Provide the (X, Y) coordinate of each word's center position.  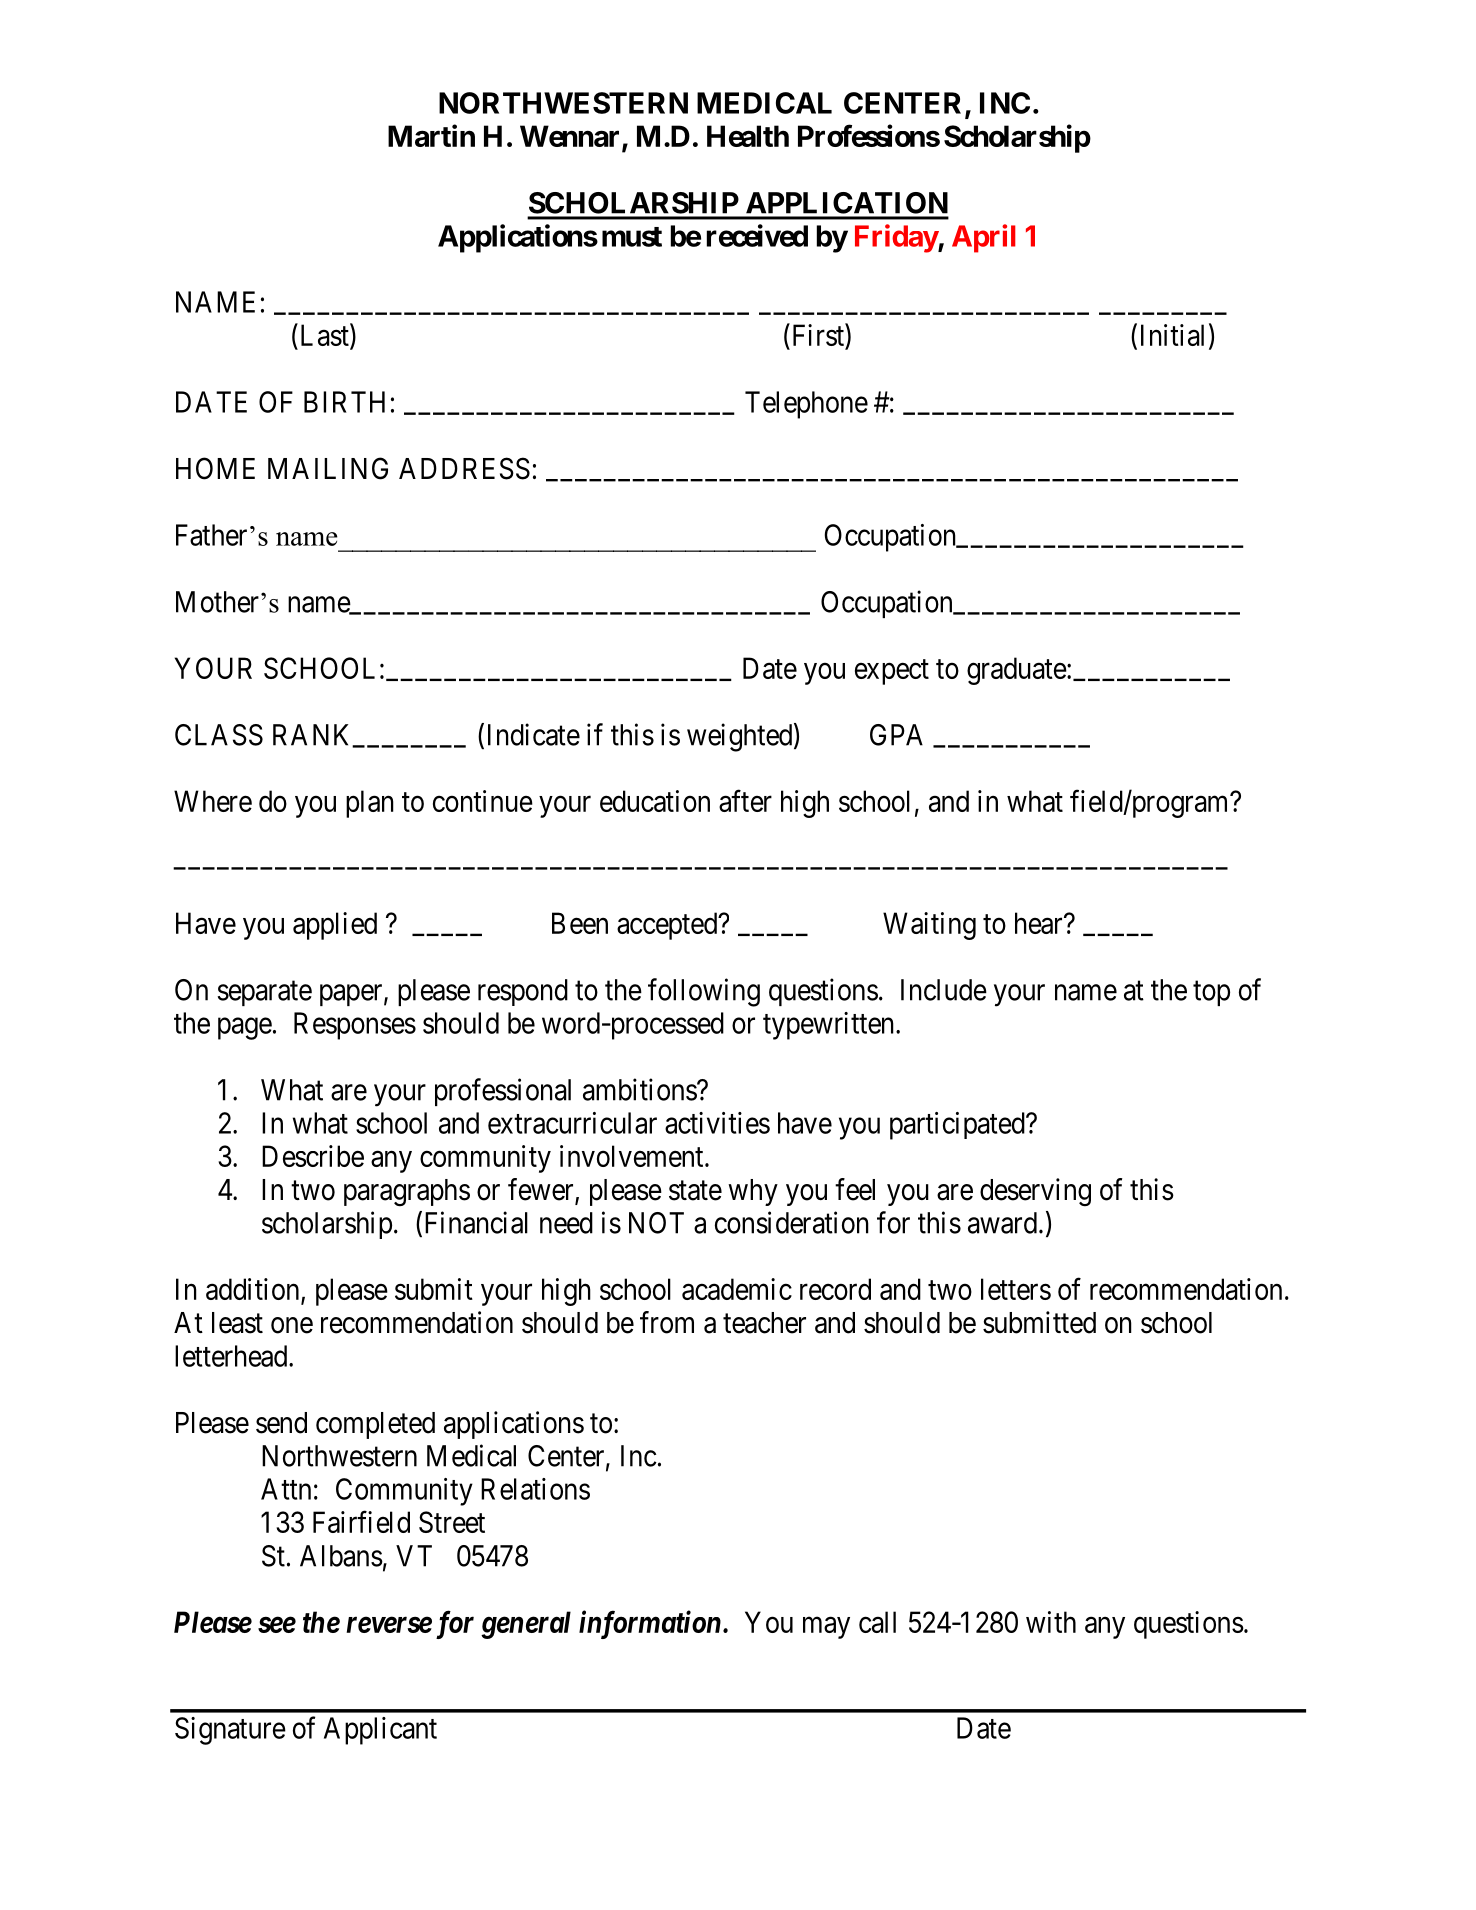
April (984, 238)
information (650, 1624)
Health (748, 136)
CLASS (219, 735)
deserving (1035, 1192)
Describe (313, 1156)
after (745, 801)
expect (892, 672)
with (1051, 1622)
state (695, 1191)
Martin (431, 135)
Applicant (380, 1731)
